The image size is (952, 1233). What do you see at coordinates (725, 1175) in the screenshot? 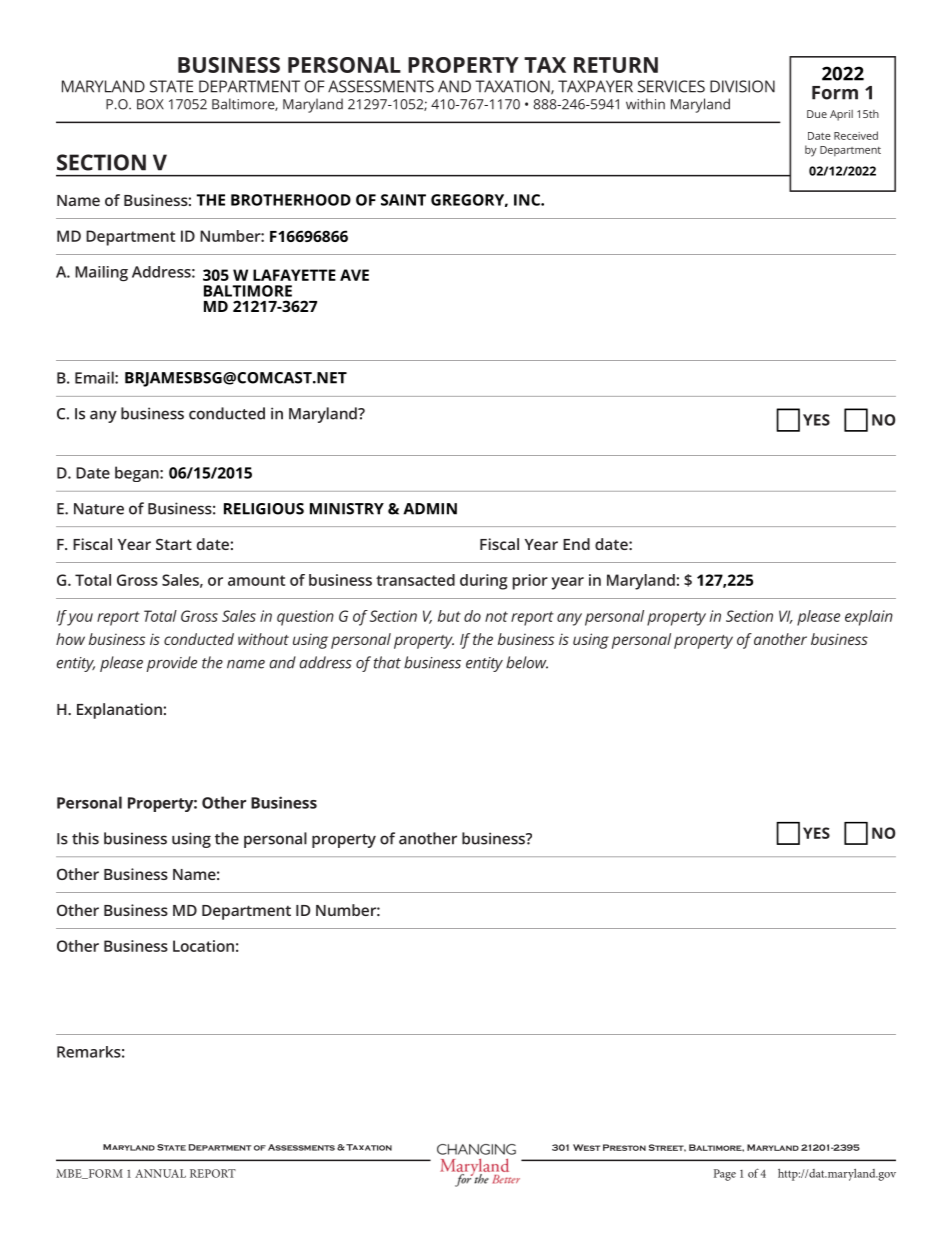
I see `Page` at bounding box center [725, 1175].
